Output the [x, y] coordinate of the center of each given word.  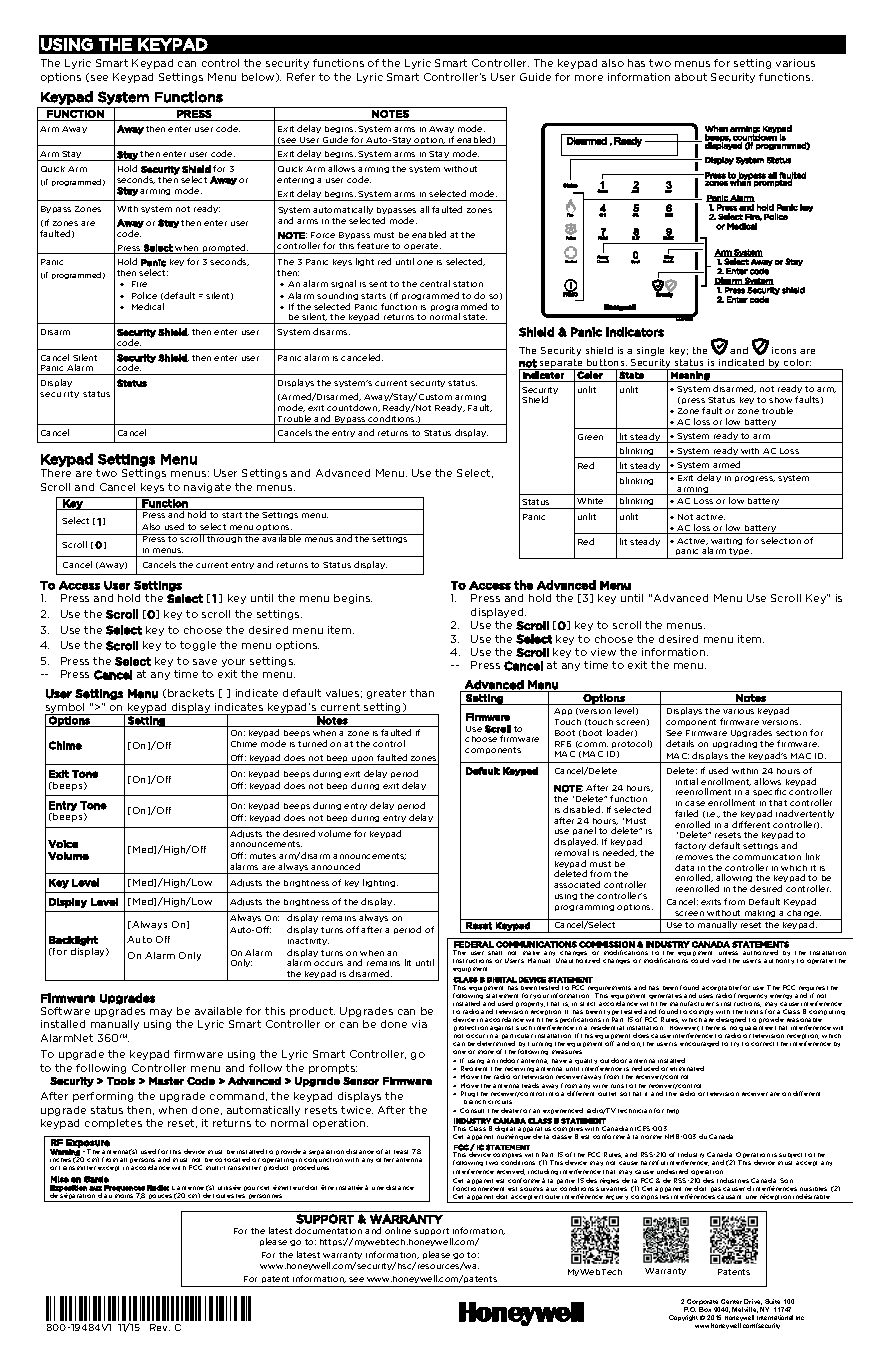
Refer [301, 77]
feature [373, 245]
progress [755, 479]
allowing [735, 880]
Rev [160, 1327]
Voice [63, 844]
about [691, 77]
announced [335, 866]
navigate [207, 488]
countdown [353, 408]
